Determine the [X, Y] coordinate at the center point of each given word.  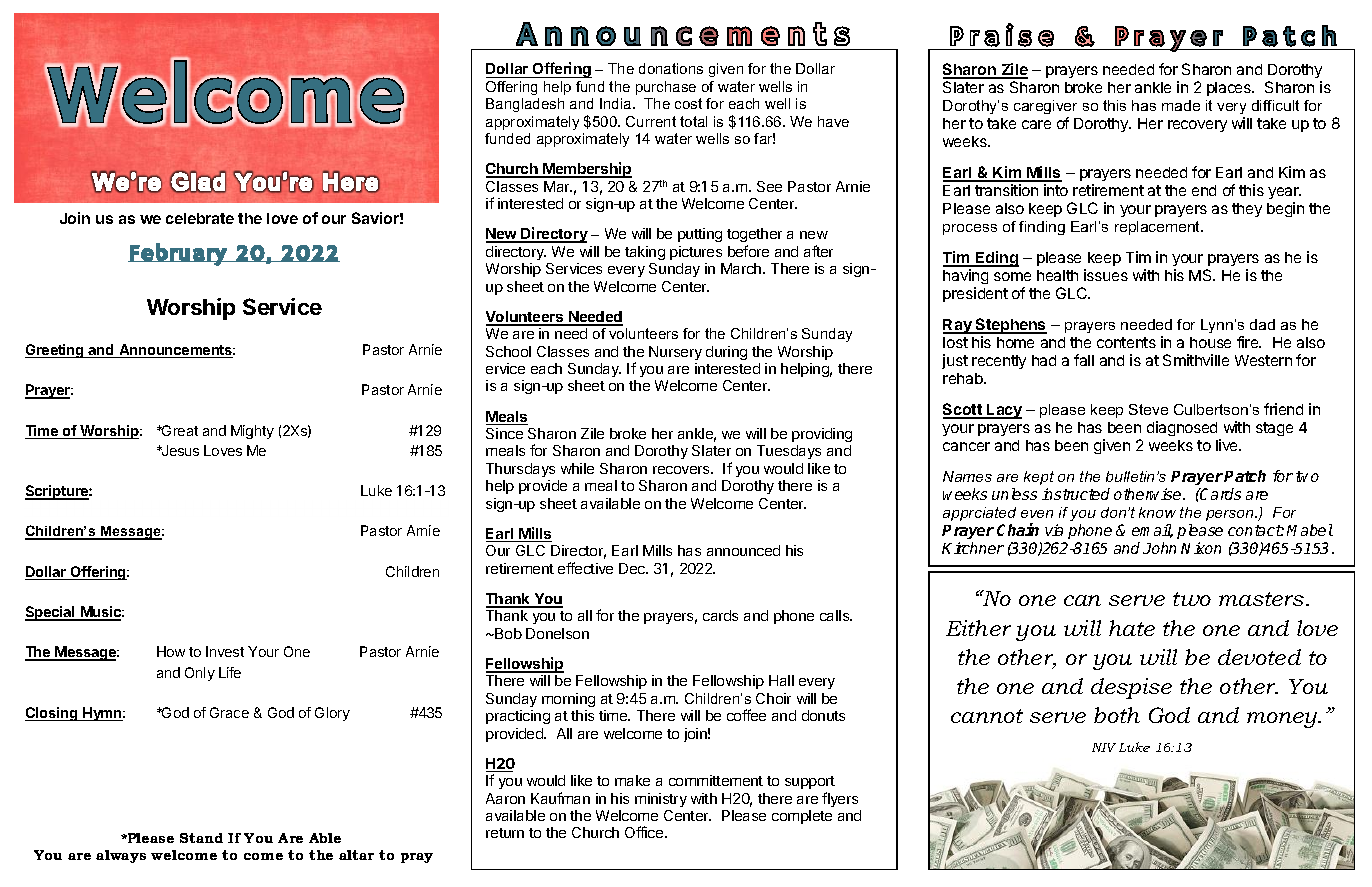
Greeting [55, 351]
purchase [666, 88]
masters [1263, 599]
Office [645, 832]
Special [51, 613]
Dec [633, 568]
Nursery [675, 353]
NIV [1104, 747]
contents [1126, 342]
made [1181, 105]
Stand [201, 838]
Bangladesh [525, 105]
